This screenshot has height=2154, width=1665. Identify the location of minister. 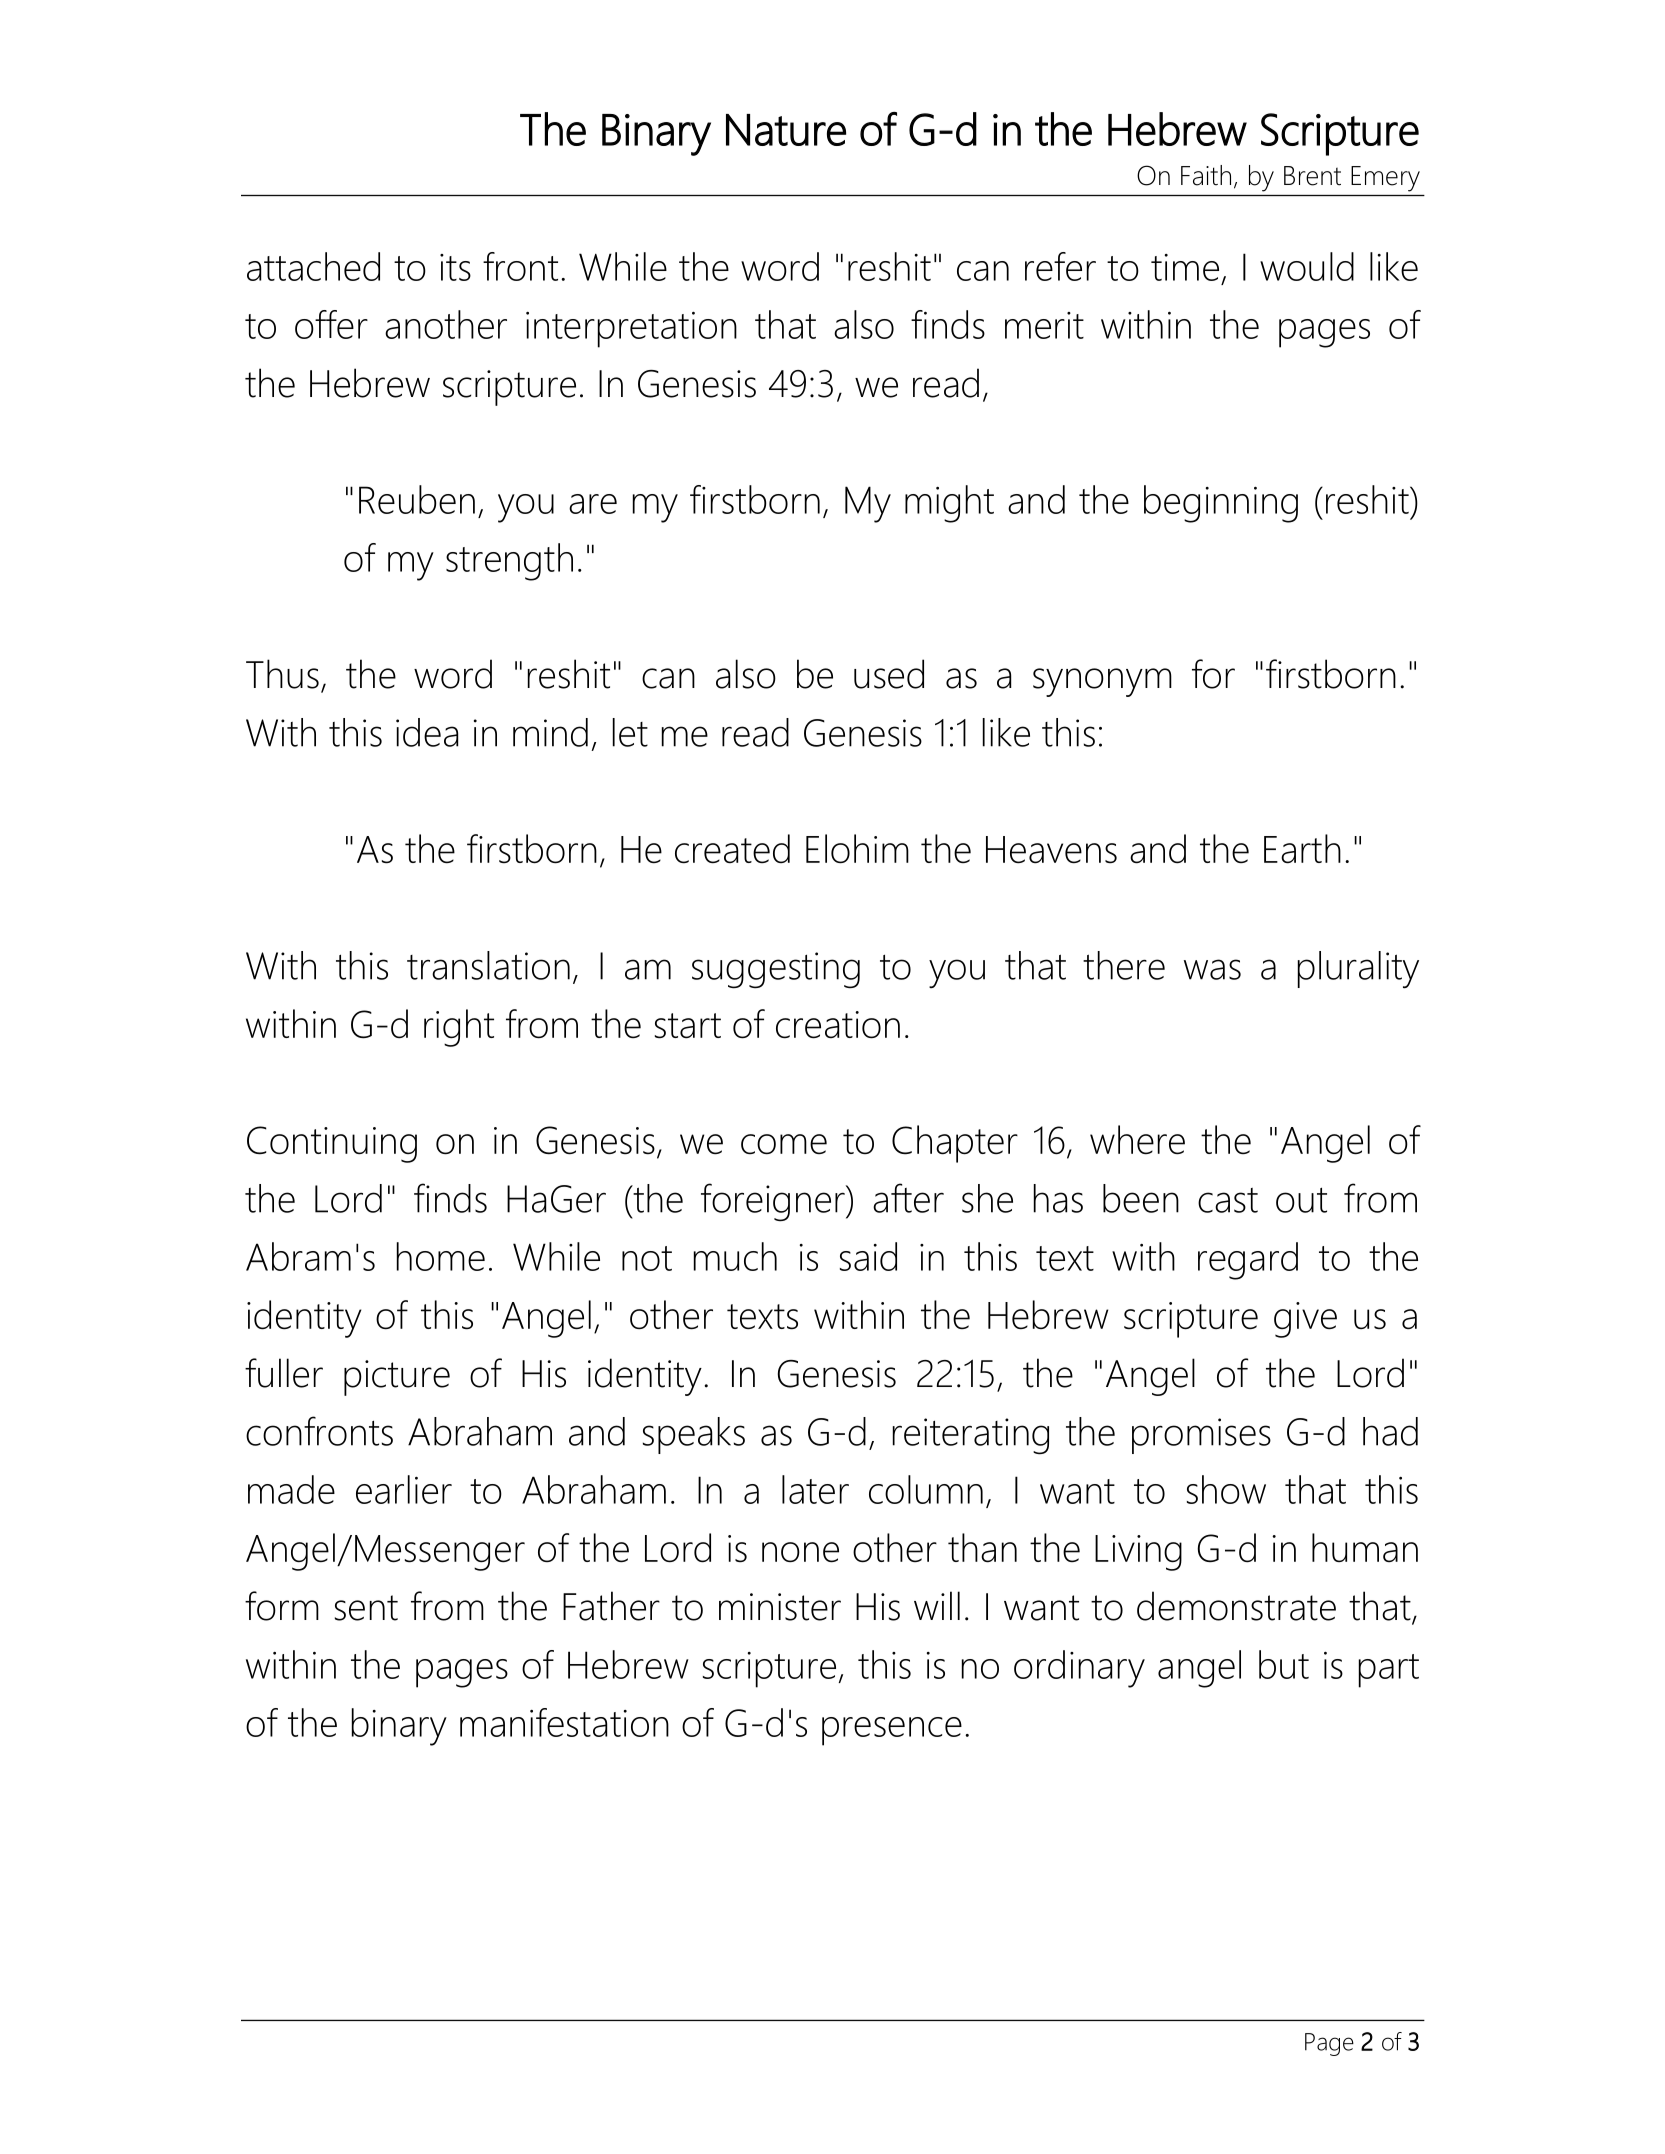
(780, 1607).
